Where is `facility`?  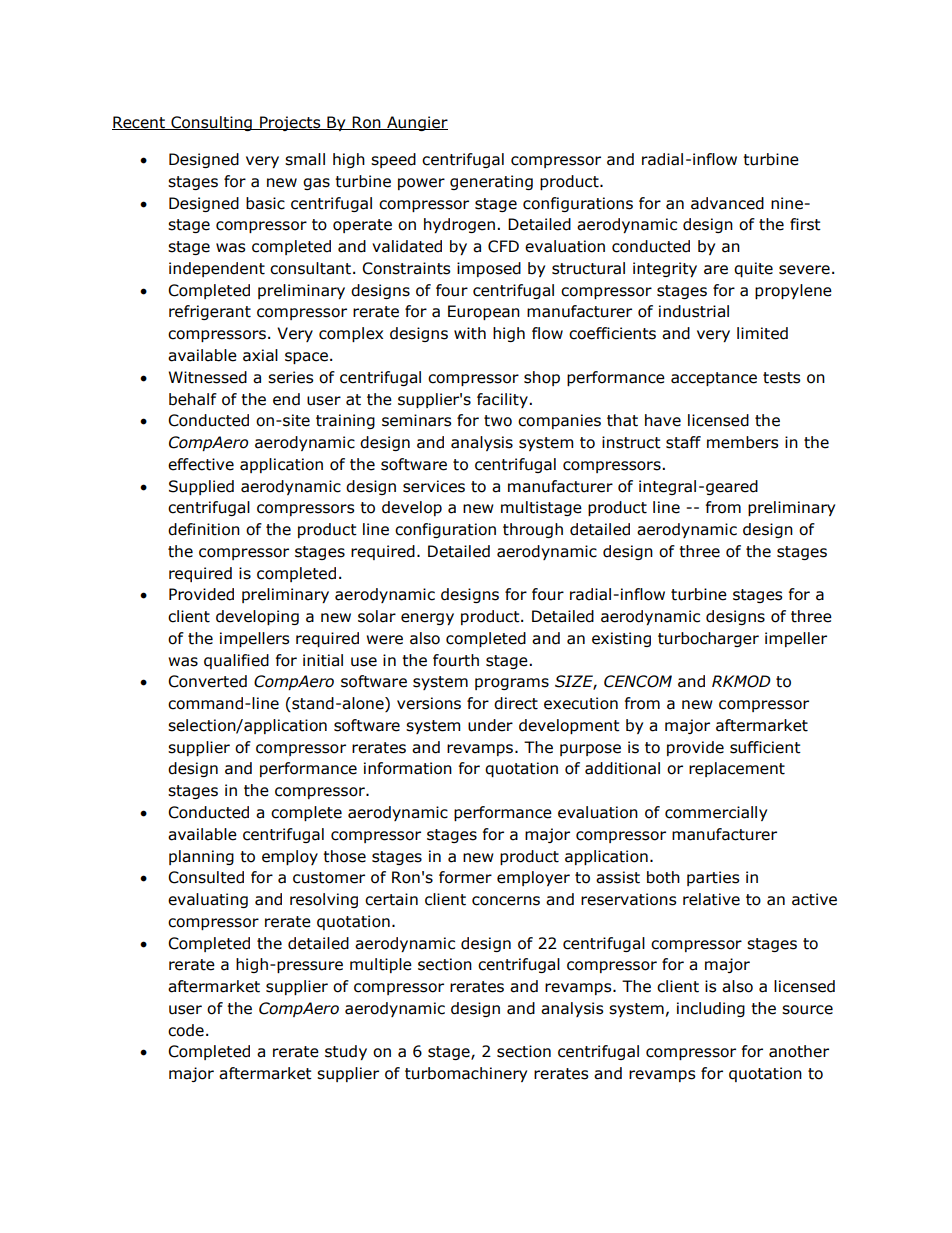 facility is located at coordinates (503, 400).
